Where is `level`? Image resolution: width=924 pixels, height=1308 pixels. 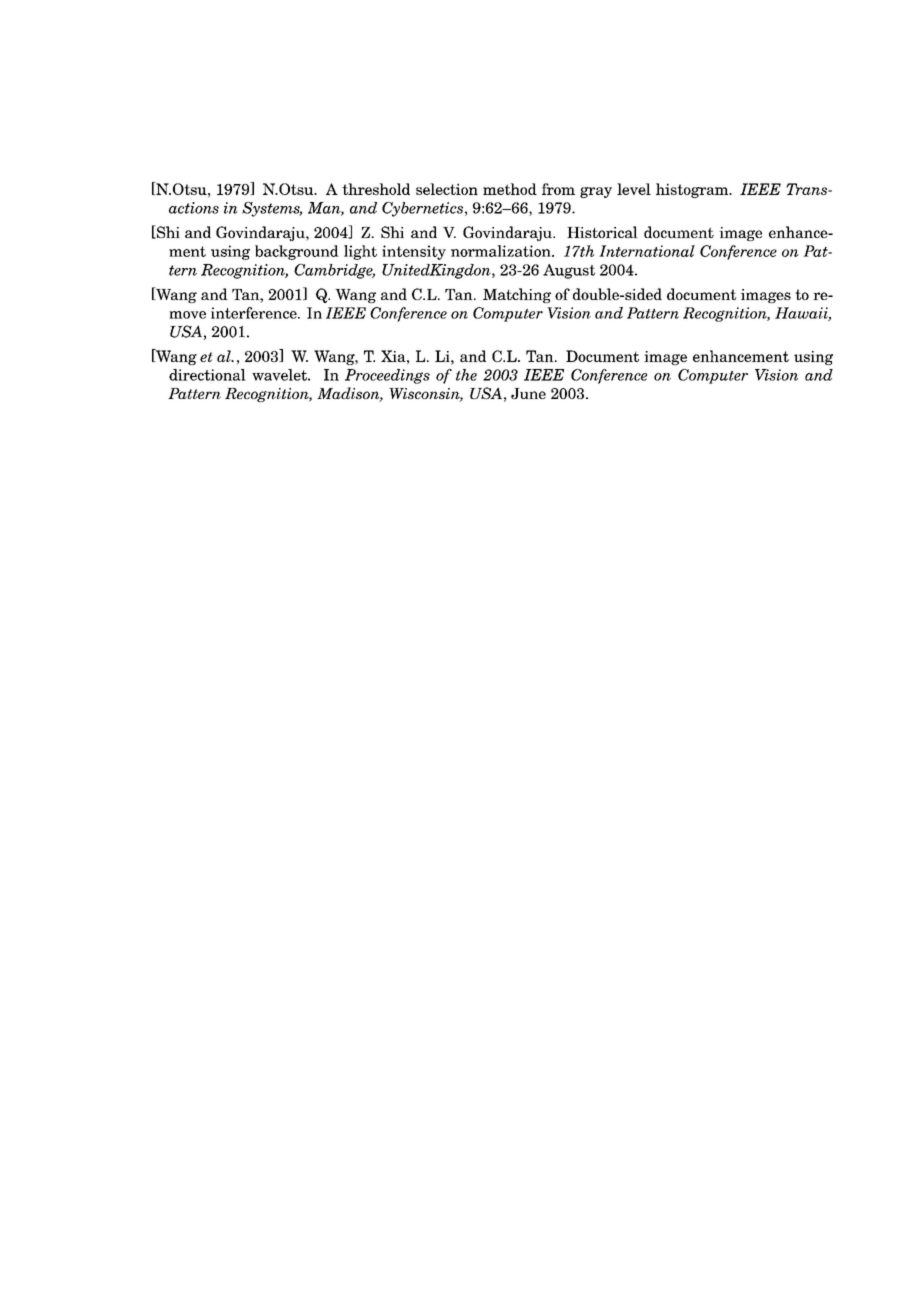
level is located at coordinates (634, 189).
